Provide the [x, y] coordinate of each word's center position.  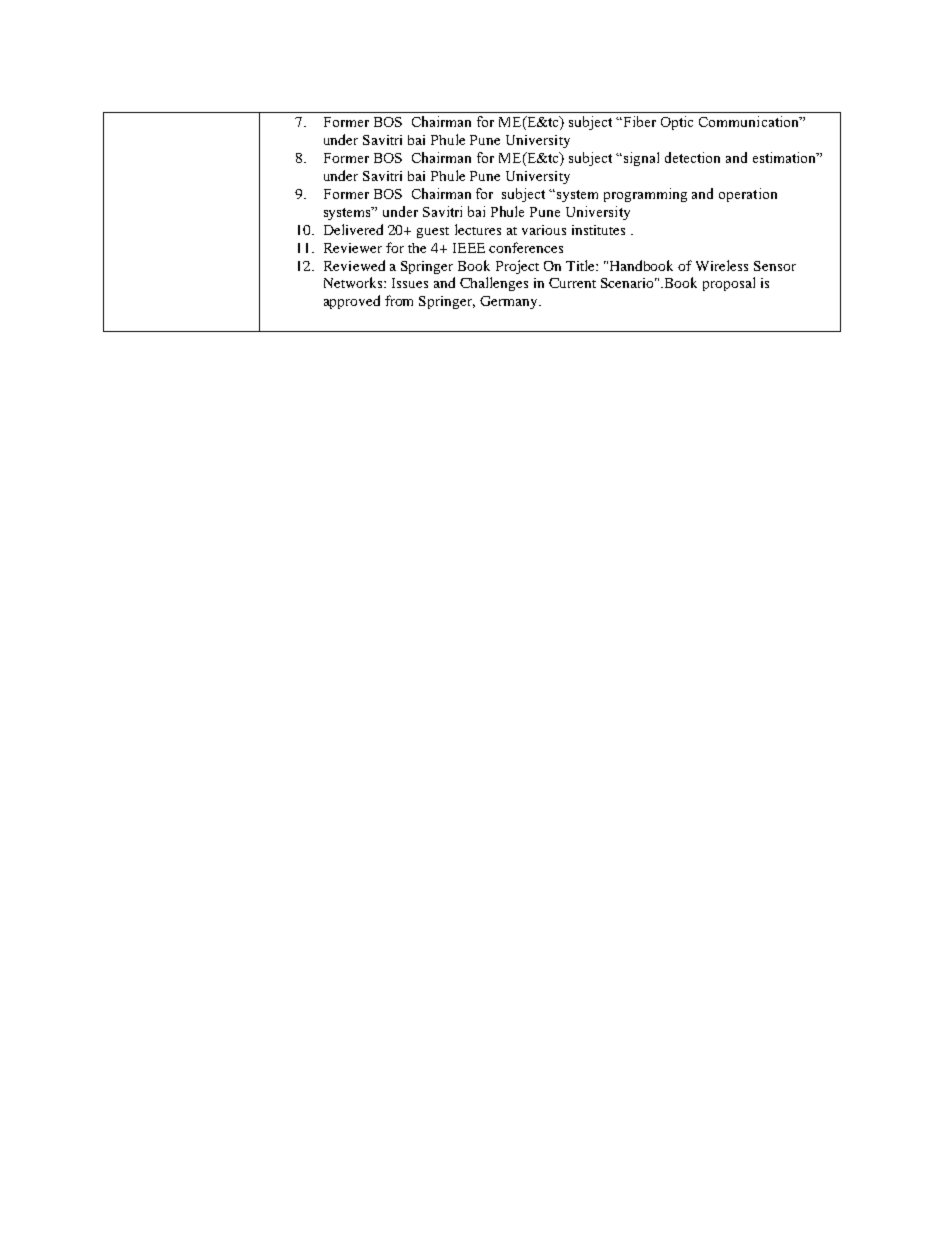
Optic [677, 123]
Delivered [353, 229]
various [544, 230]
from [399, 300]
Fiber [638, 121]
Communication [750, 121]
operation [748, 195]
